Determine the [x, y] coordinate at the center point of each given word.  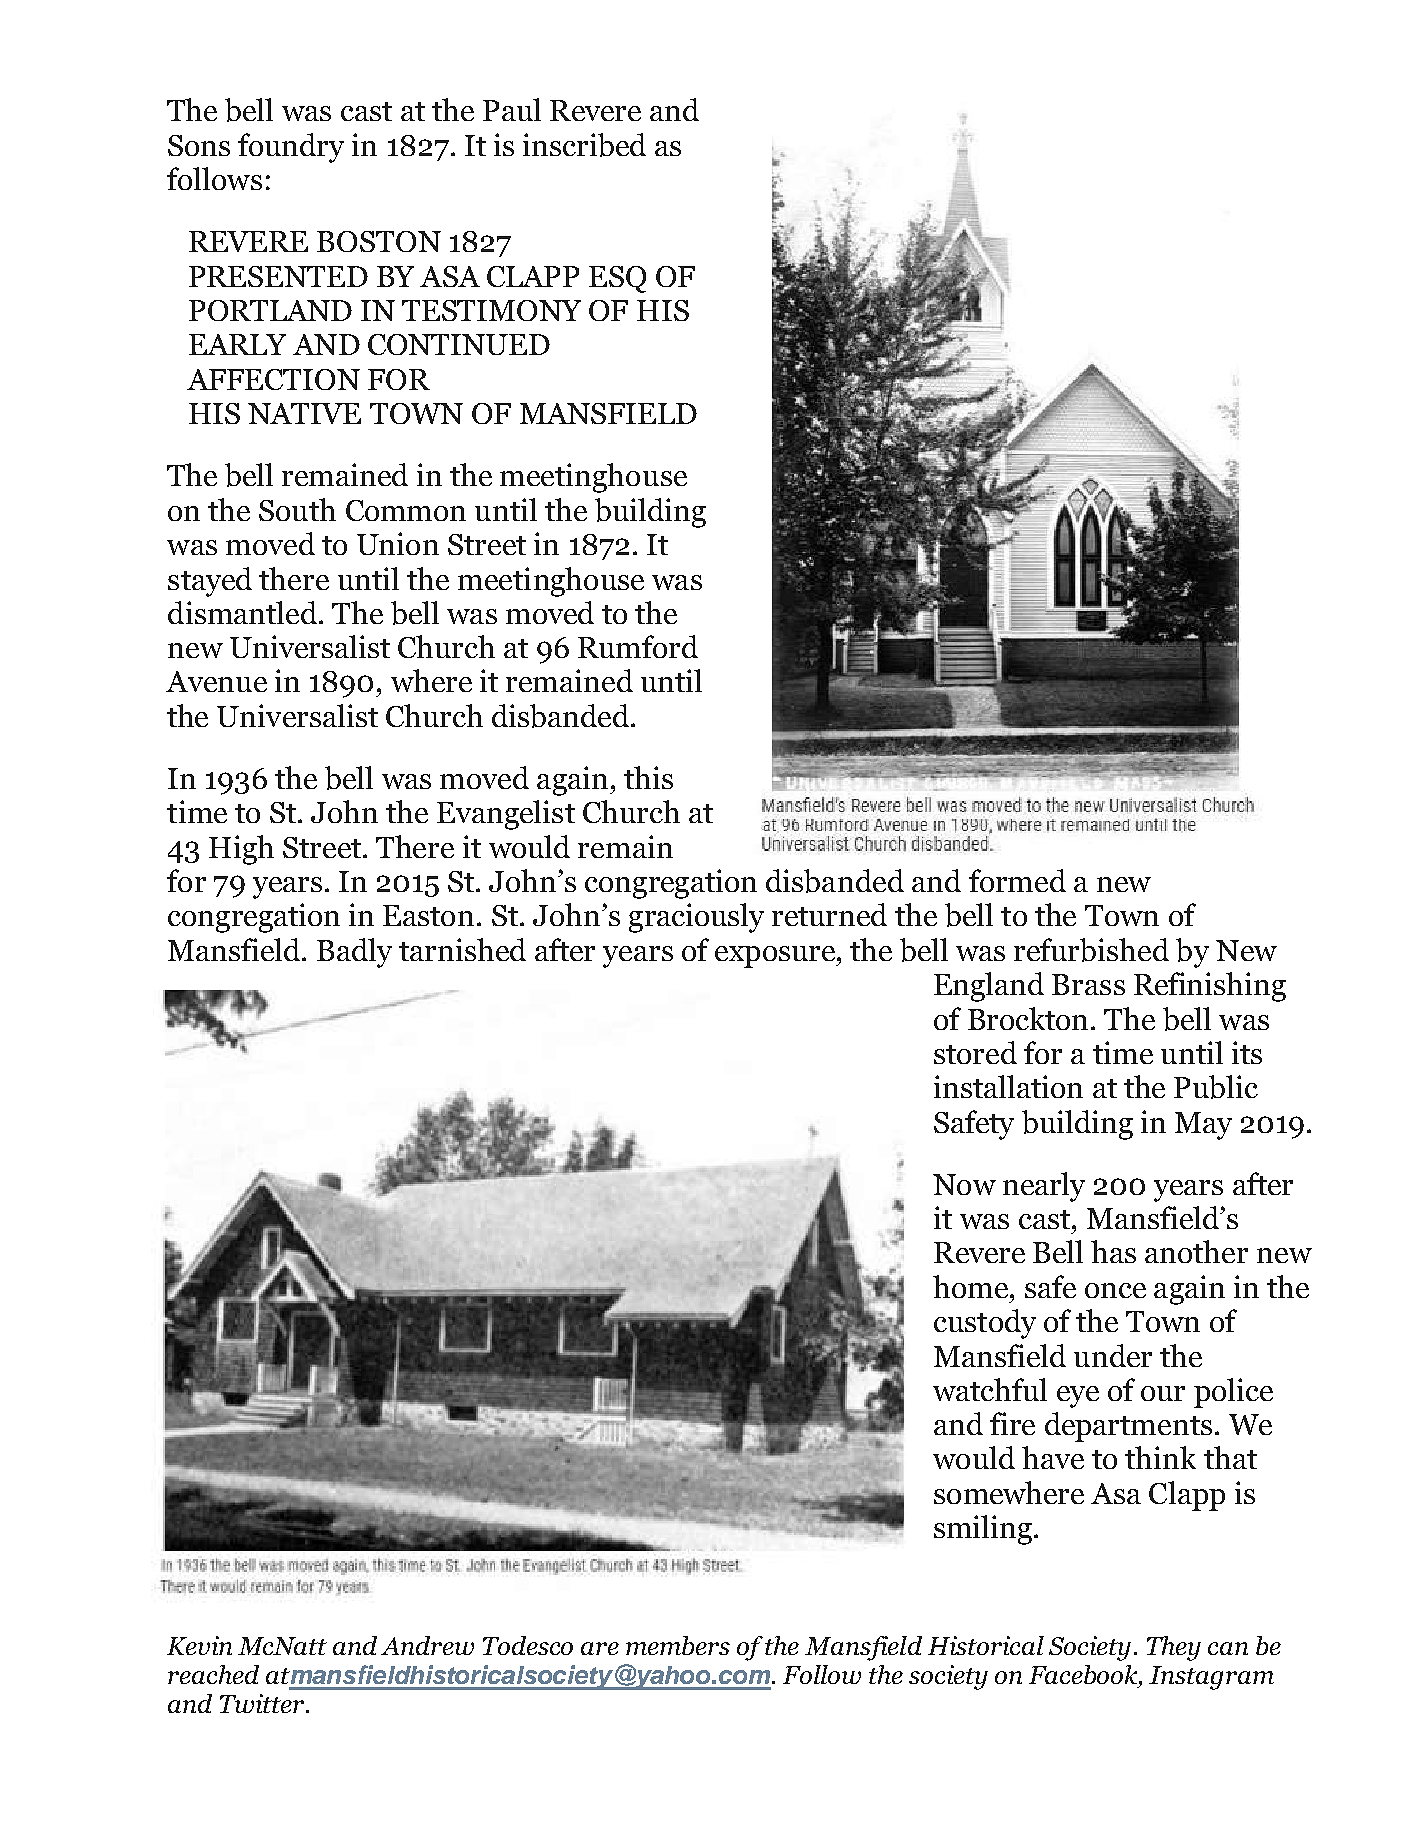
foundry [291, 148]
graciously [696, 918]
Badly [354, 953]
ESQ [617, 279]
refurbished [1091, 950]
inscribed [584, 145]
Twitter [262, 1703]
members [678, 1645]
